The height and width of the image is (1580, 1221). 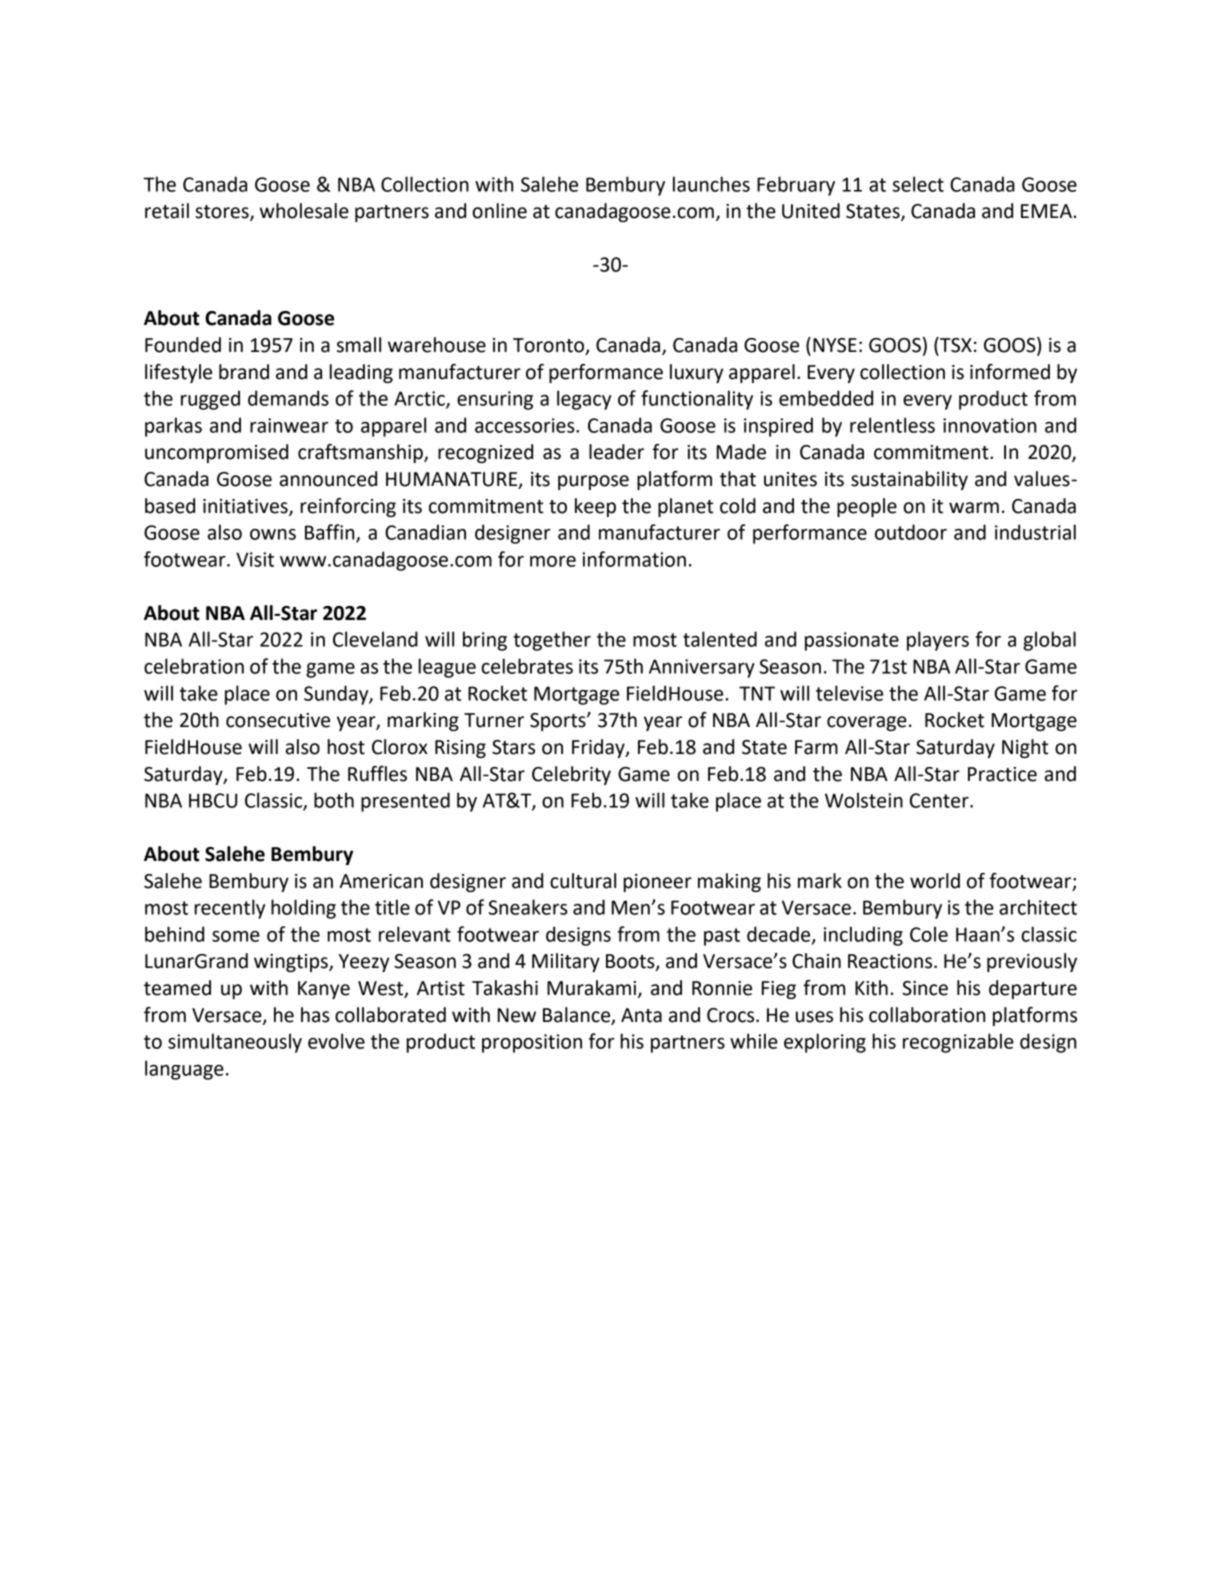 I want to click on sustainability, so click(x=909, y=480).
